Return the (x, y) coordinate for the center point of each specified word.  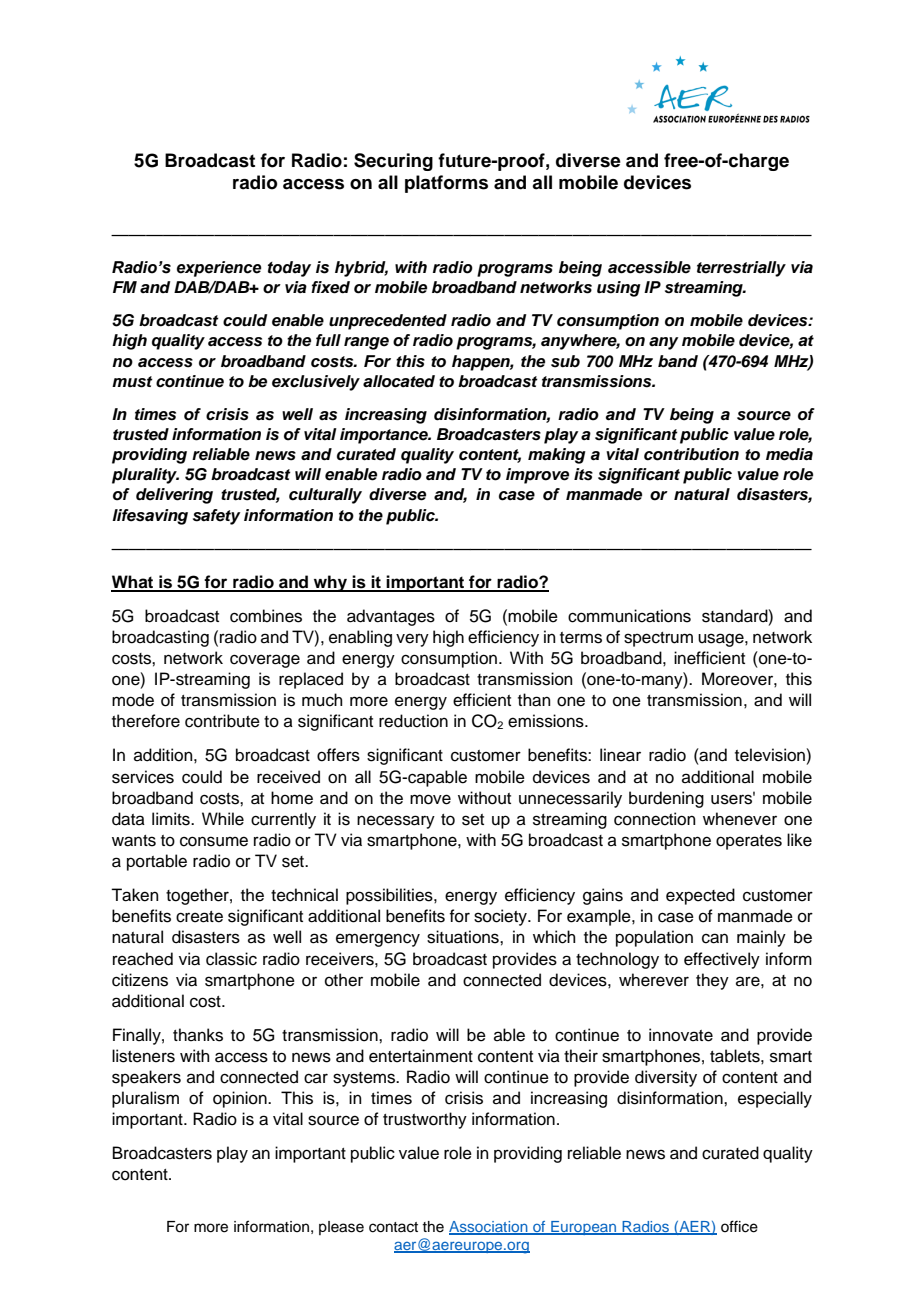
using (619, 289)
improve (537, 476)
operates (749, 842)
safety (216, 517)
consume (214, 841)
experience (219, 269)
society (501, 917)
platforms (446, 184)
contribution (691, 454)
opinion (241, 1099)
